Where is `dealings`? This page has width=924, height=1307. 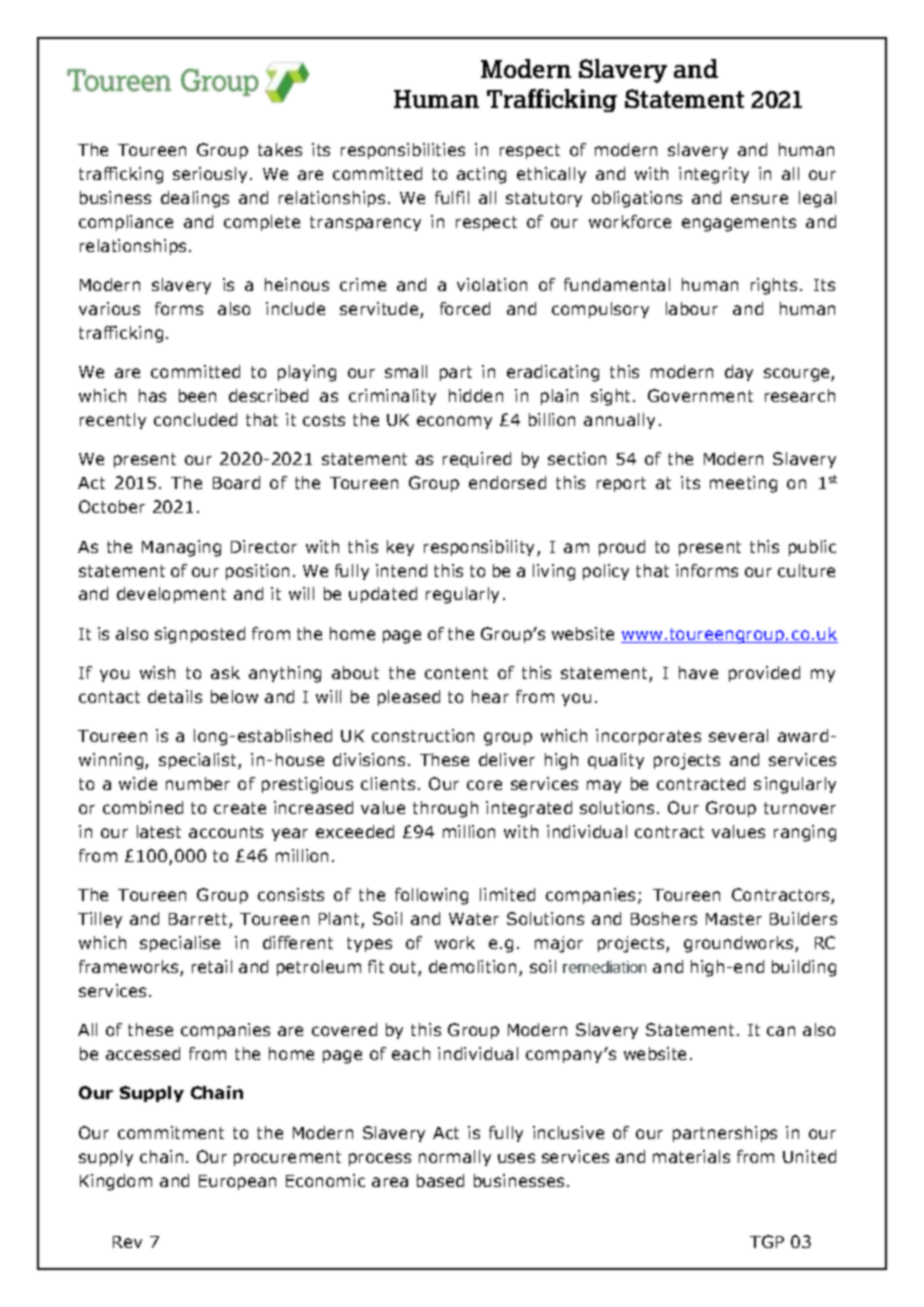
dealings is located at coordinates (195, 199).
